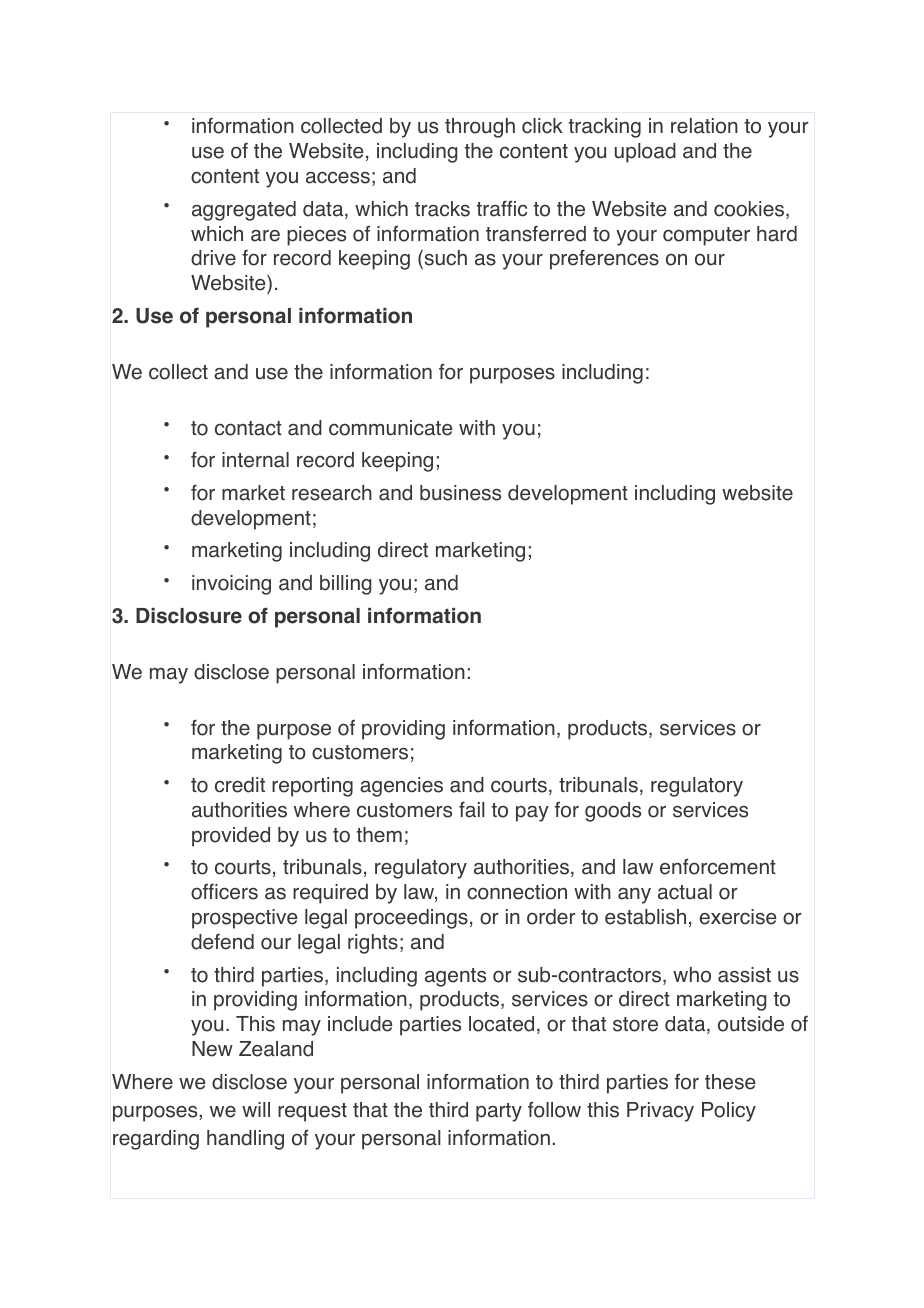 Image resolution: width=924 pixels, height=1308 pixels. What do you see at coordinates (244, 919) in the document?
I see `prospective` at bounding box center [244, 919].
